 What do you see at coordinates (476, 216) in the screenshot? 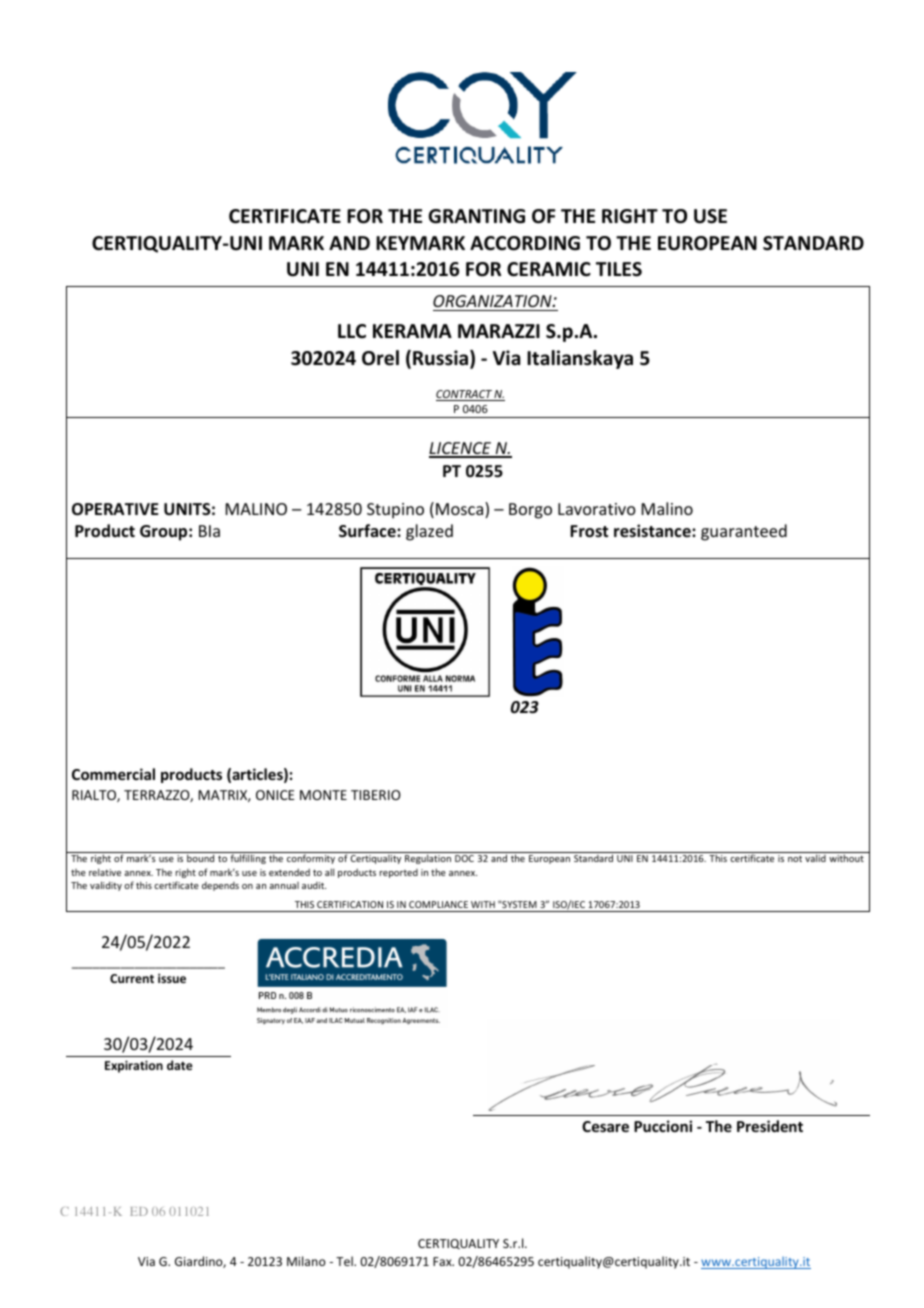
I see `GRANTING` at bounding box center [476, 216].
